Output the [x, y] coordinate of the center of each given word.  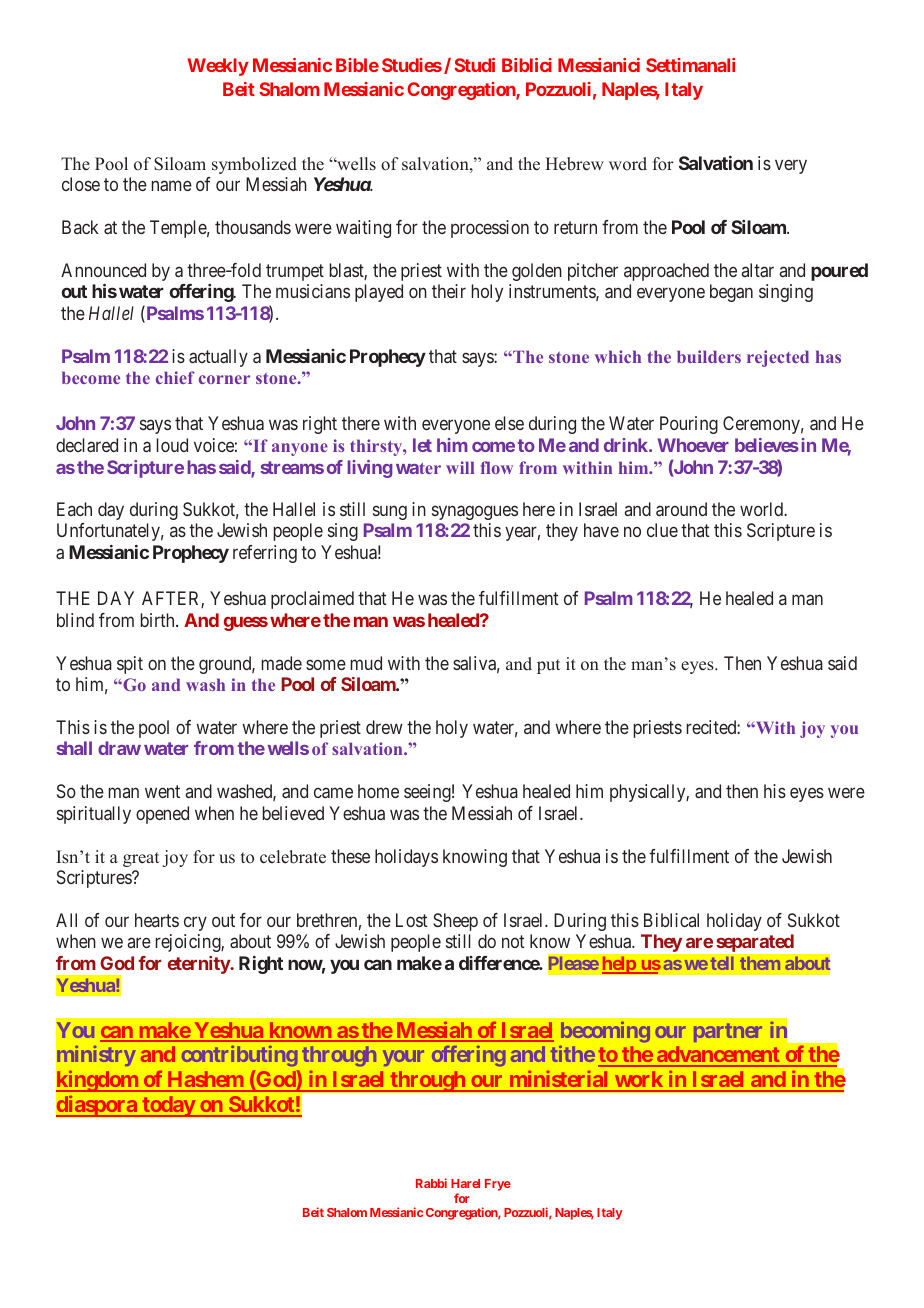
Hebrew [574, 164]
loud [172, 445]
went [162, 792]
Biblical [671, 920]
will [460, 467]
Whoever [693, 445]
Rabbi [431, 1183]
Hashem [205, 1081]
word [628, 164]
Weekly [218, 67]
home [378, 791]
